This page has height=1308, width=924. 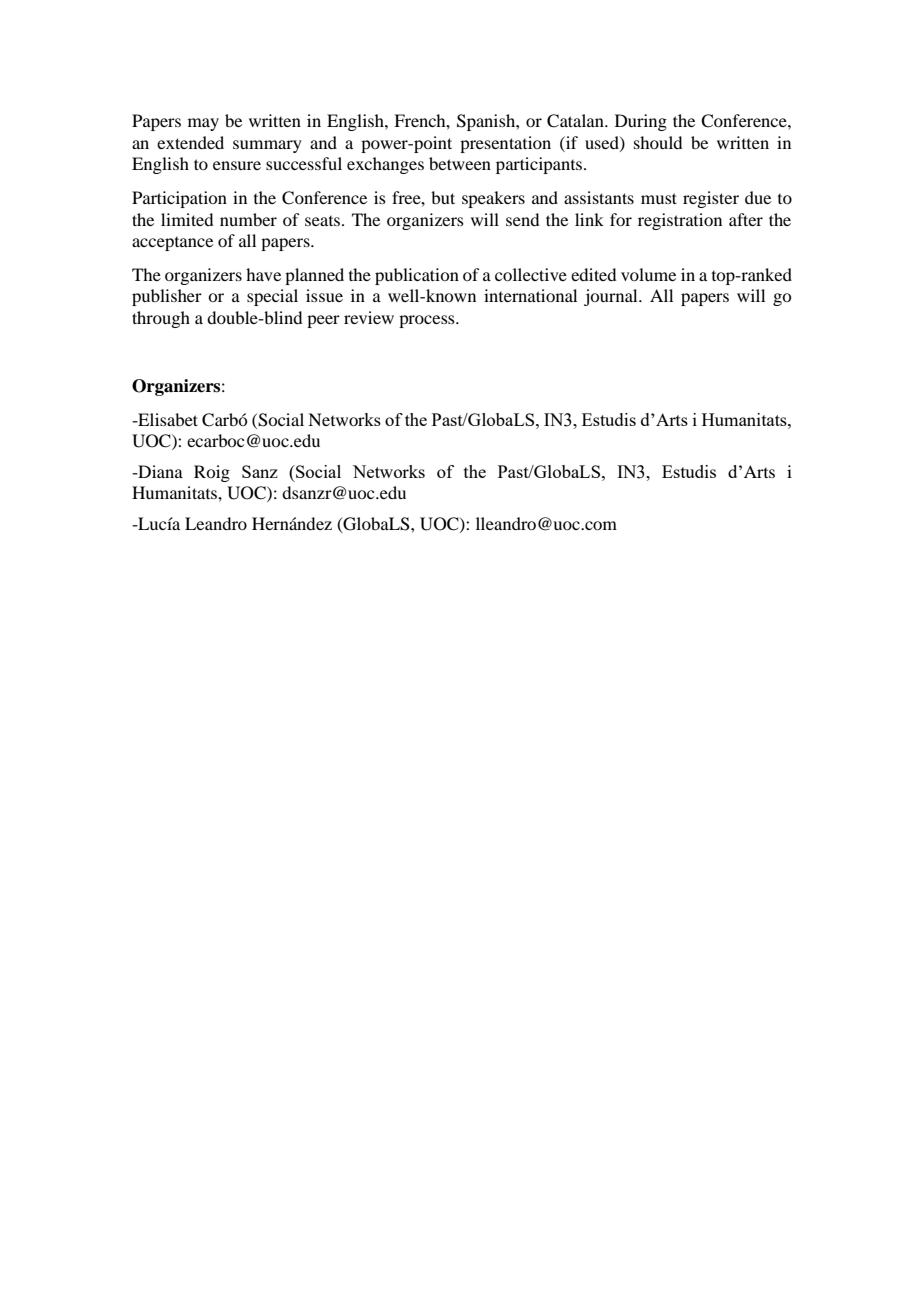 What do you see at coordinates (159, 471) in the page?
I see `Diana` at bounding box center [159, 471].
